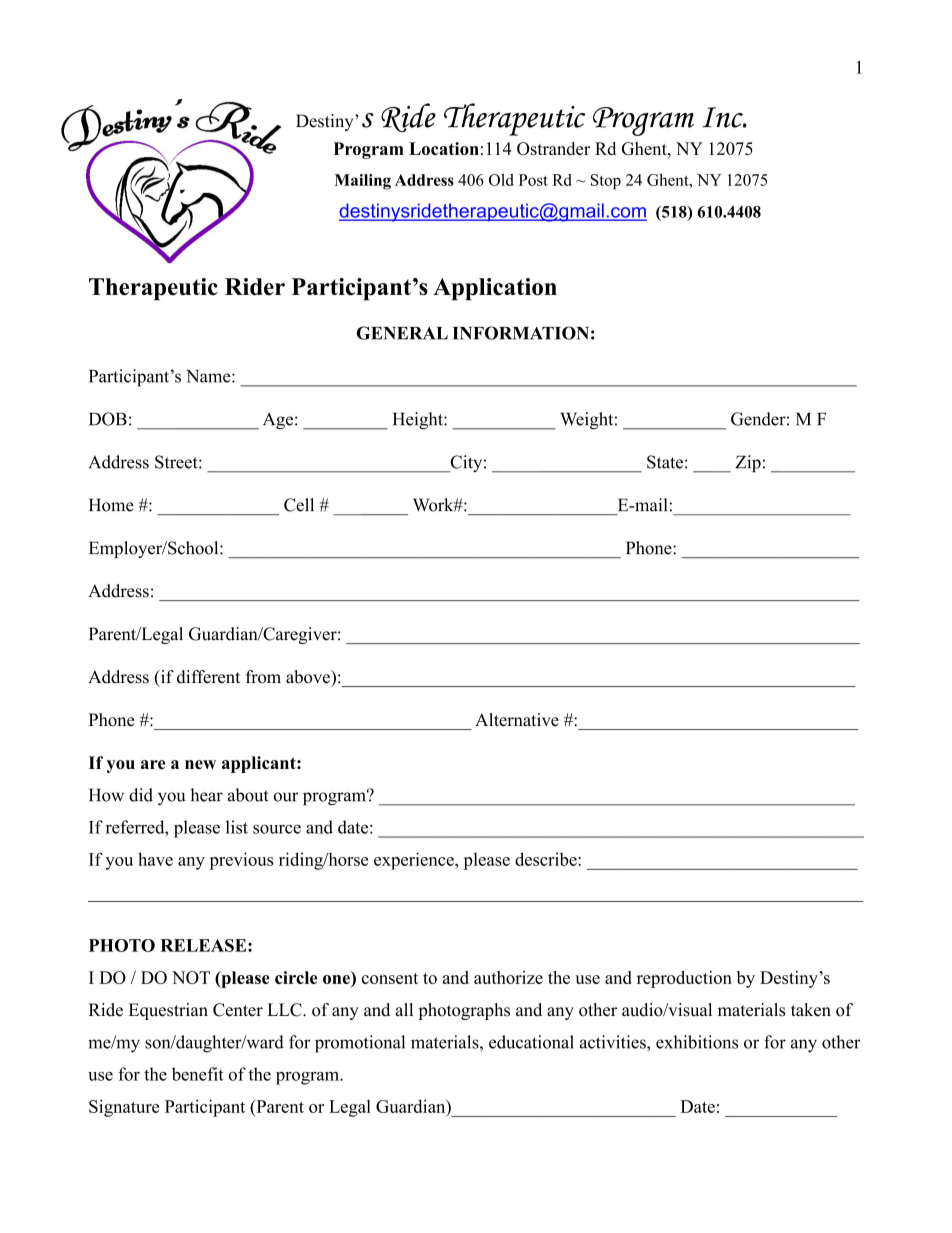  I want to click on Height, so click(419, 421).
